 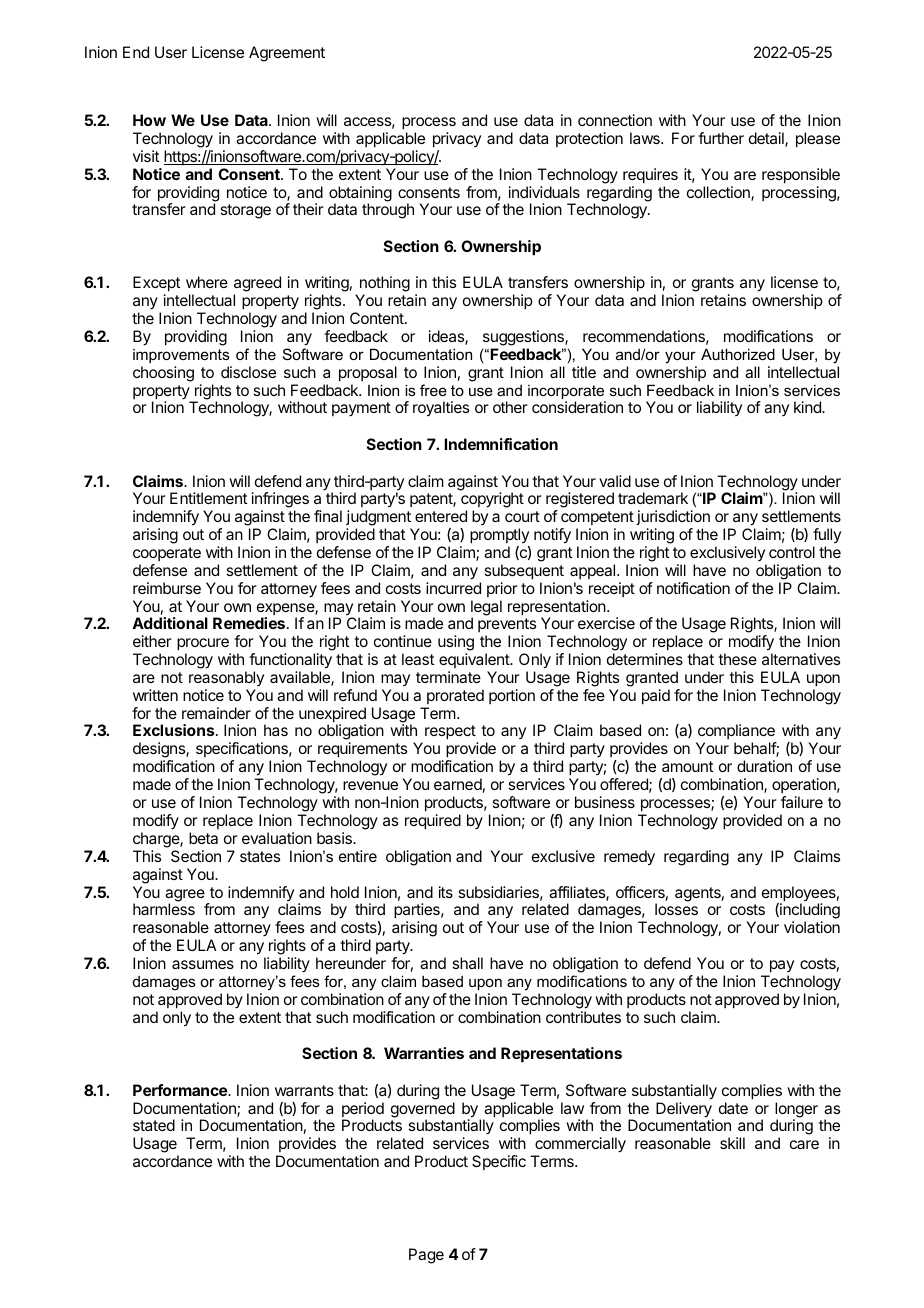 What do you see at coordinates (154, 1125) in the screenshot?
I see `stated` at bounding box center [154, 1125].
